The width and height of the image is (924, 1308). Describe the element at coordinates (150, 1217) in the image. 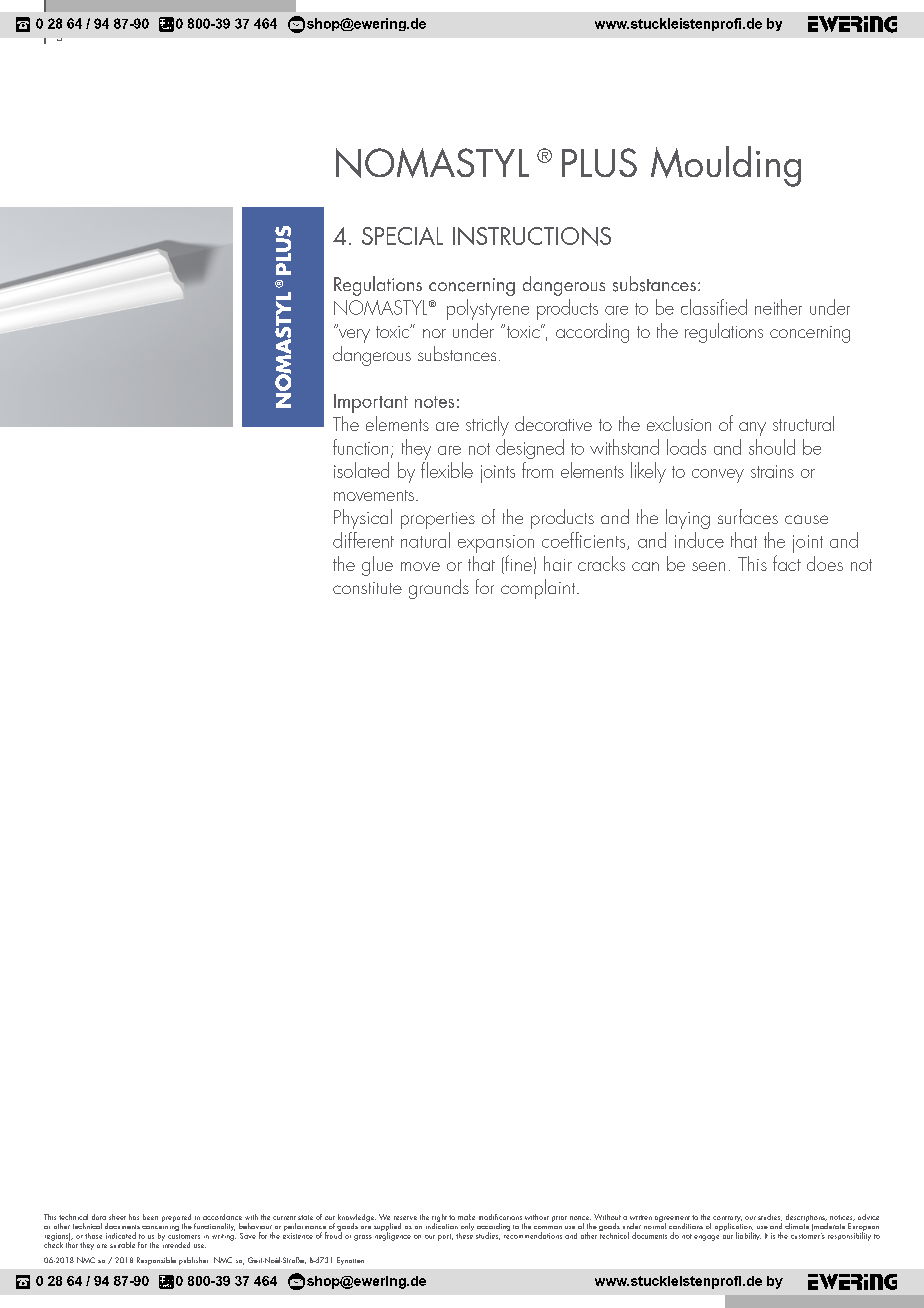

I see `been` at that location.
